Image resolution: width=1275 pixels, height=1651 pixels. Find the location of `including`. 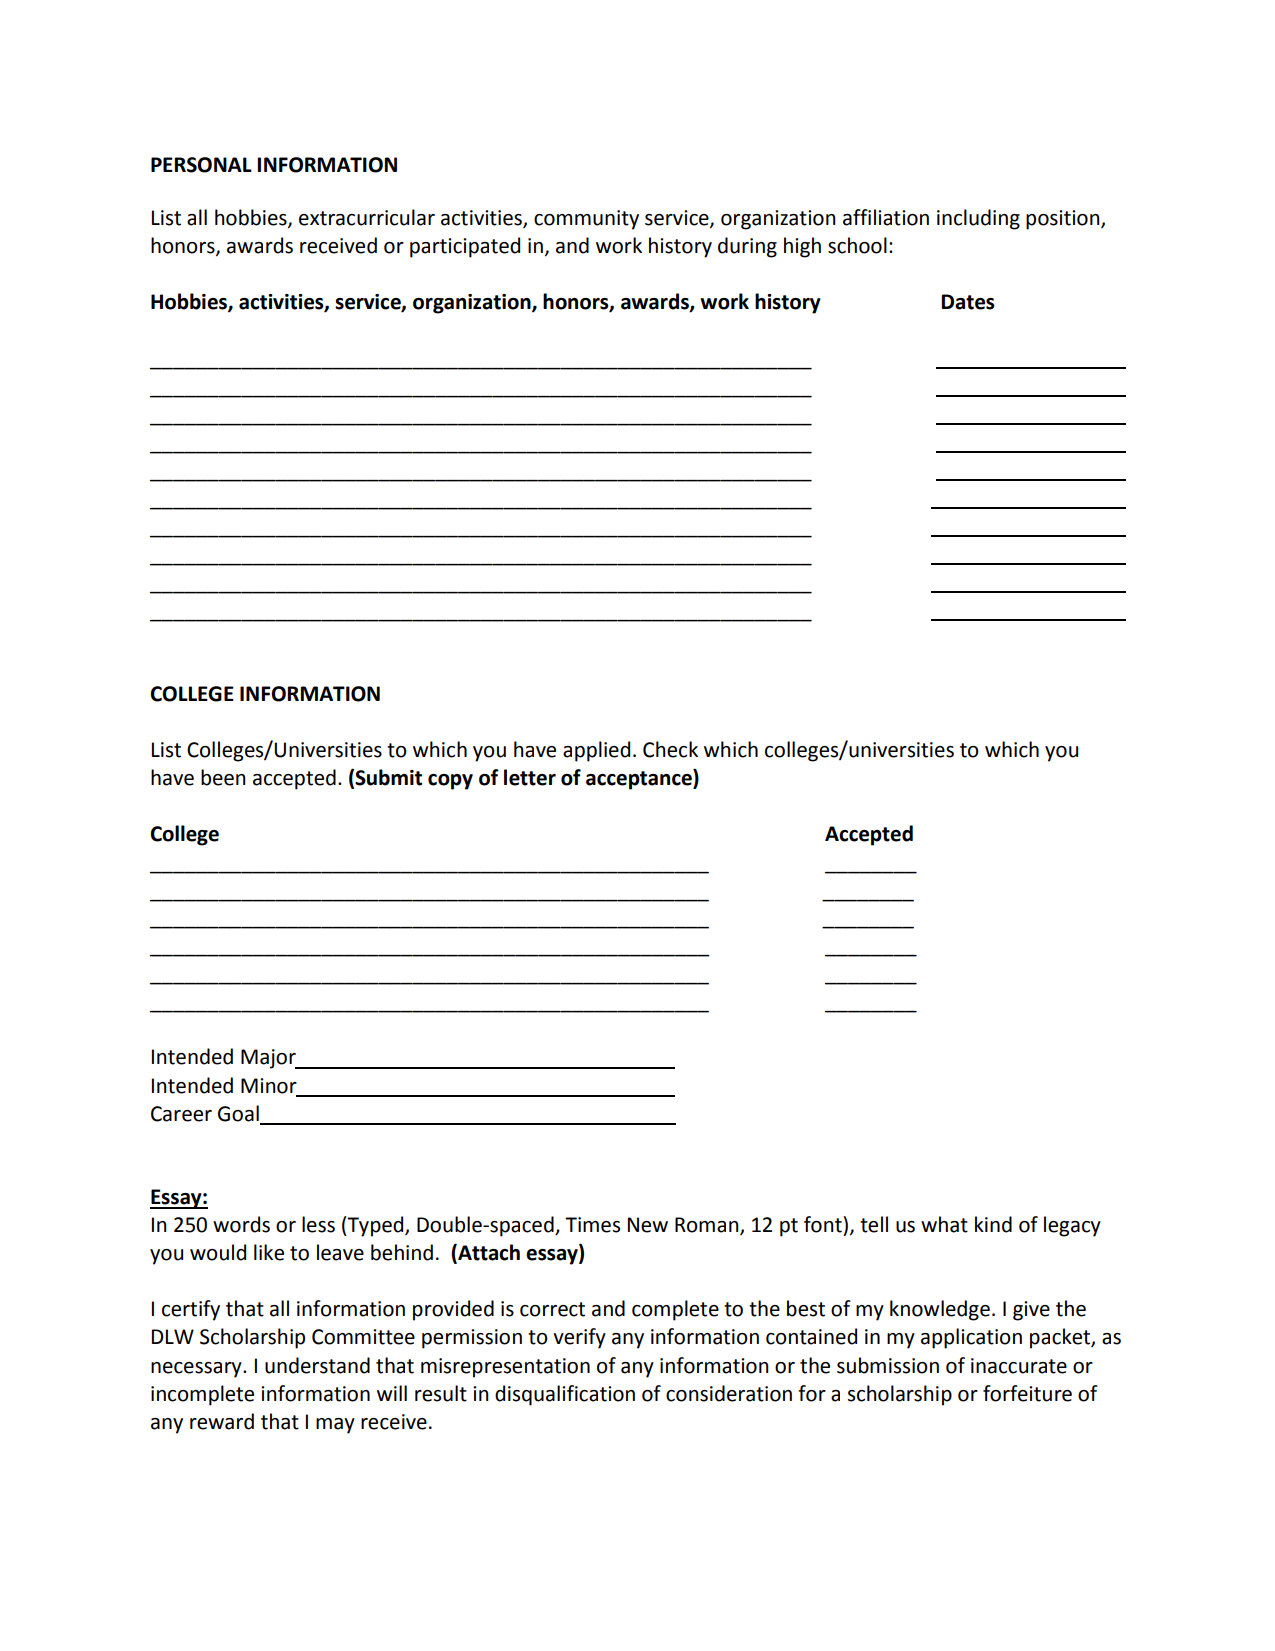

including is located at coordinates (978, 219).
